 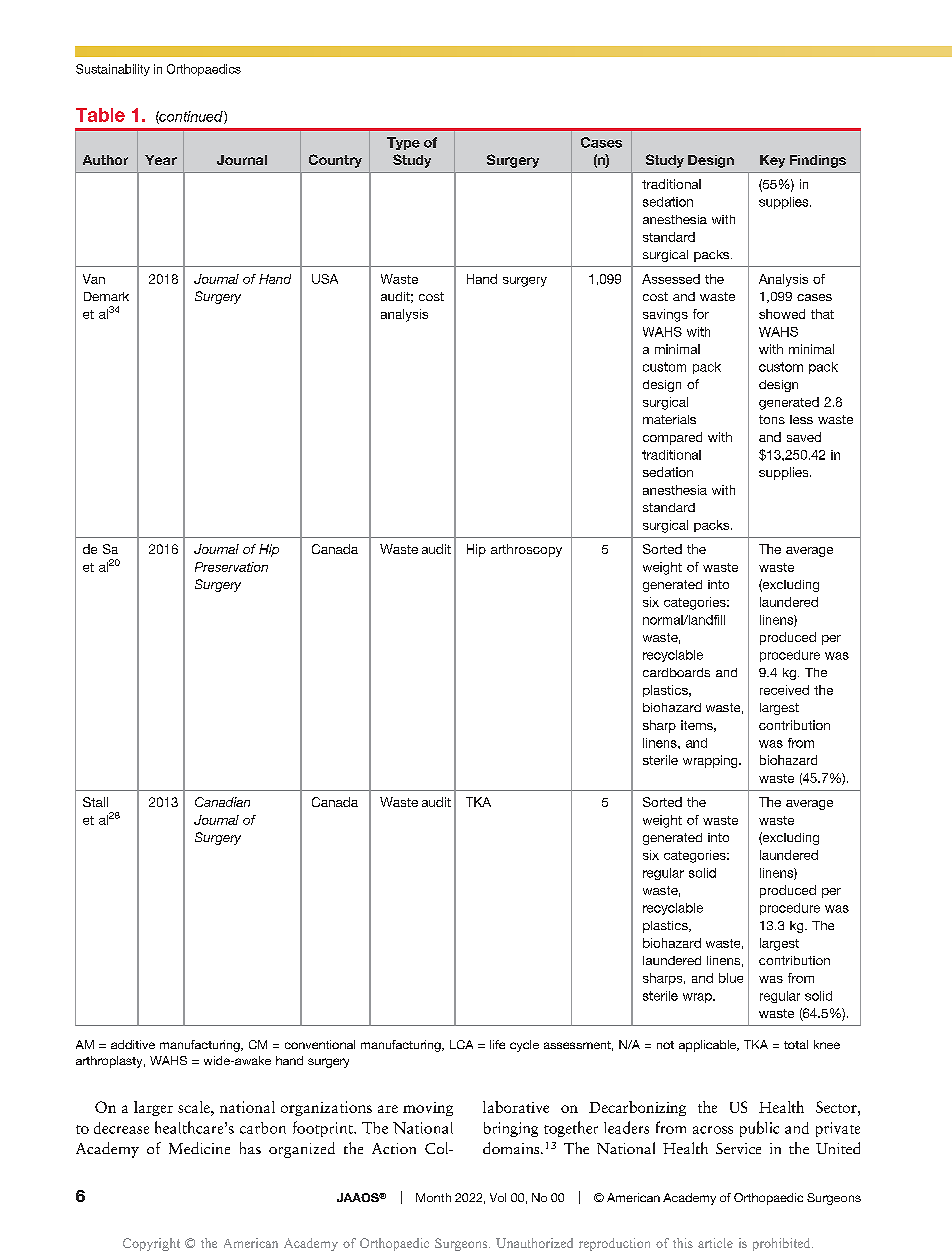 What do you see at coordinates (461, 1044) in the document?
I see `LCA` at bounding box center [461, 1044].
